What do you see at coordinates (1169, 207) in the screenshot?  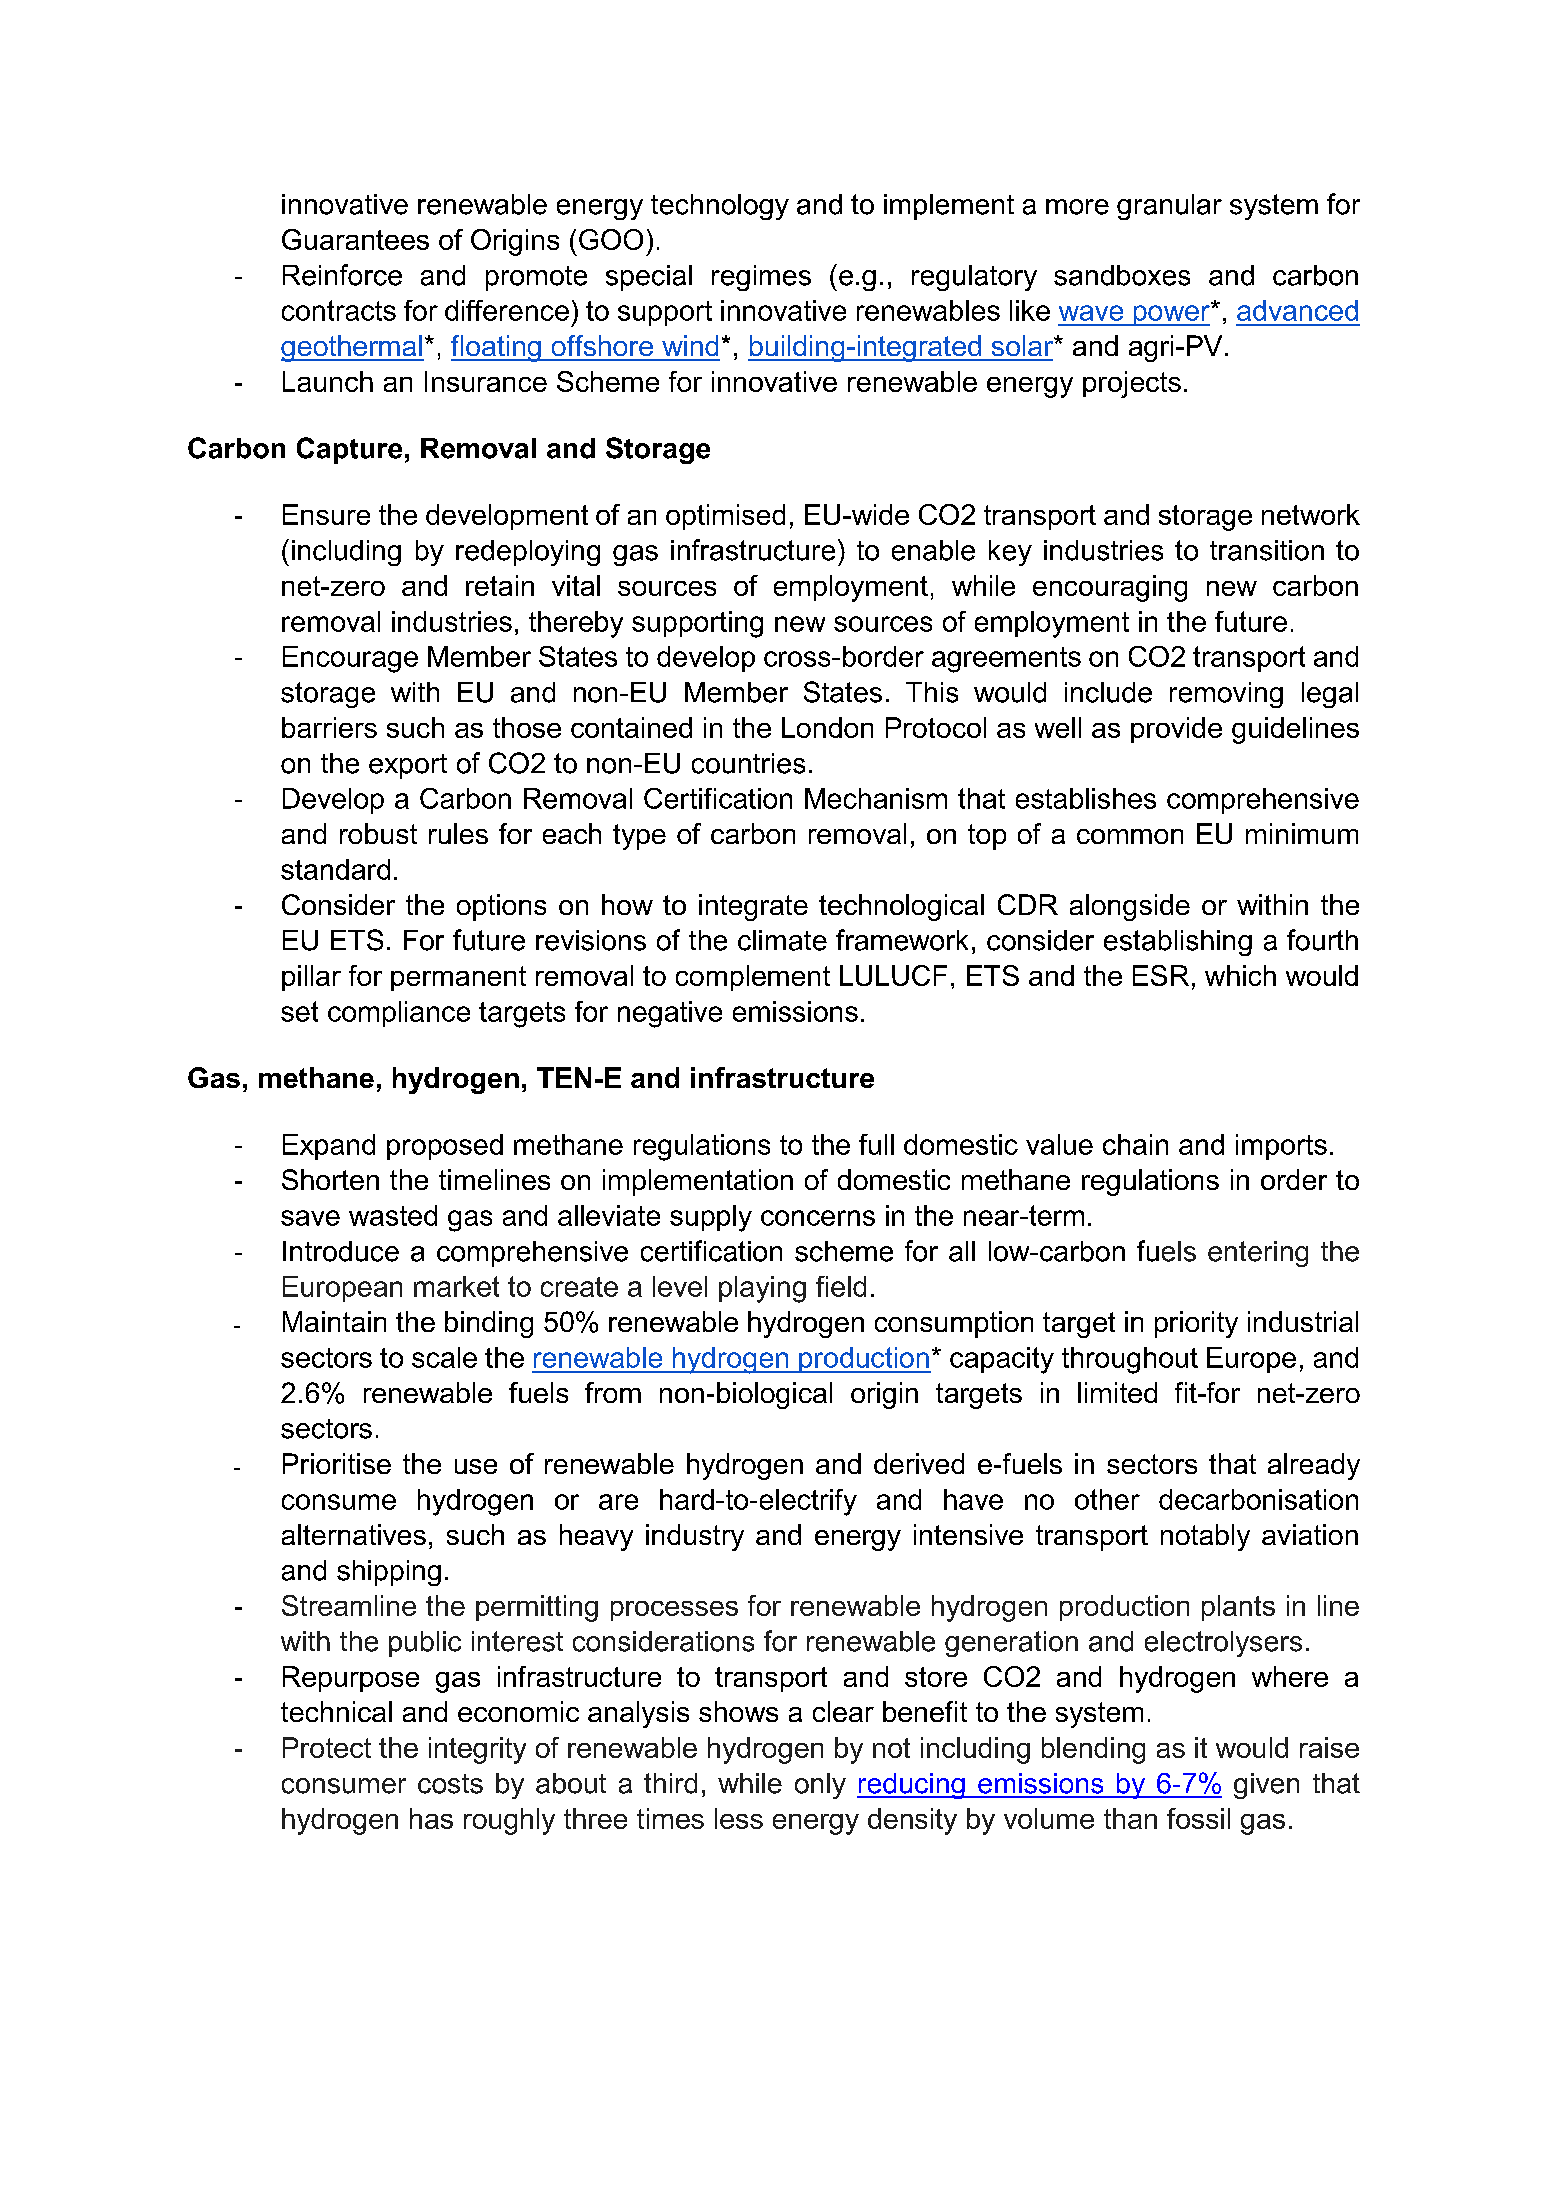 I see `granular` at bounding box center [1169, 207].
